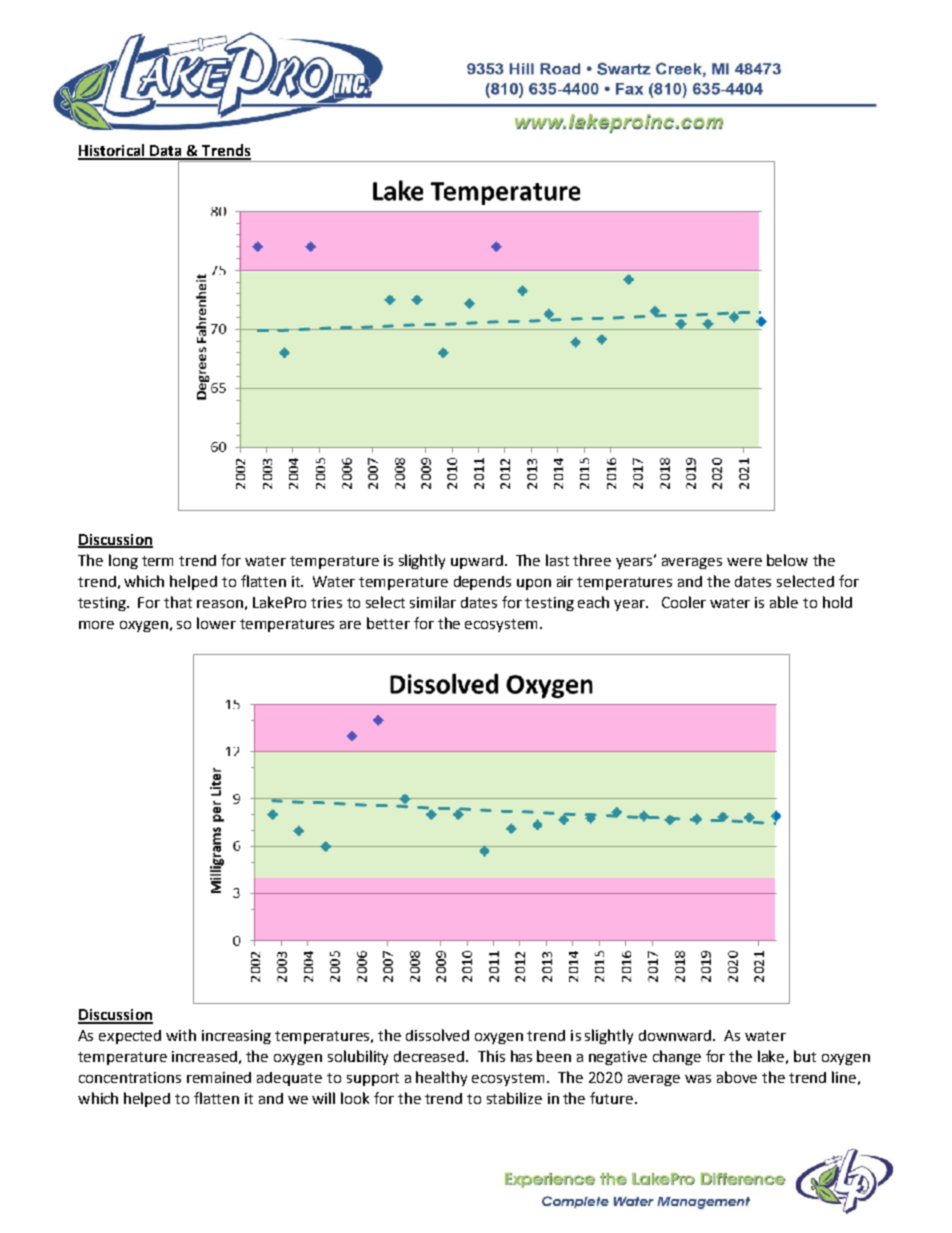  Describe the element at coordinates (787, 560) in the screenshot. I see `below` at that location.
